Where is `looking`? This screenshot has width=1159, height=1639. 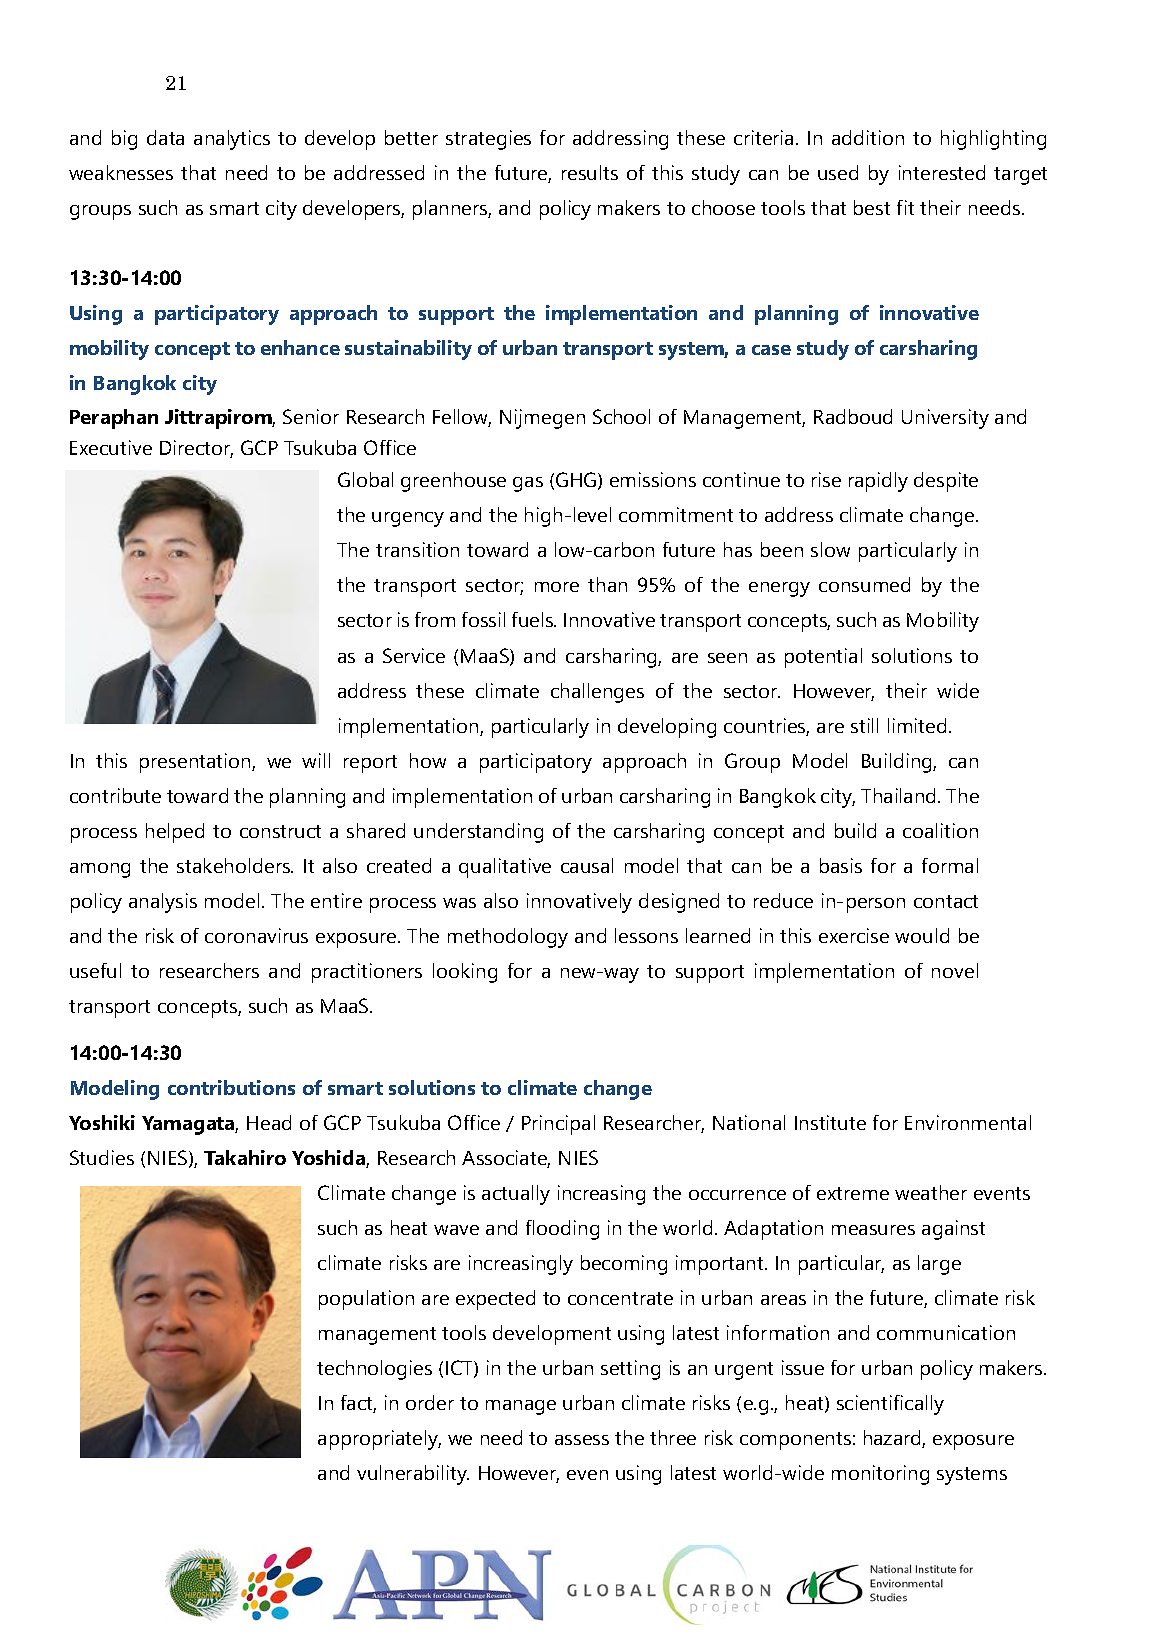
looking is located at coordinates (465, 973).
